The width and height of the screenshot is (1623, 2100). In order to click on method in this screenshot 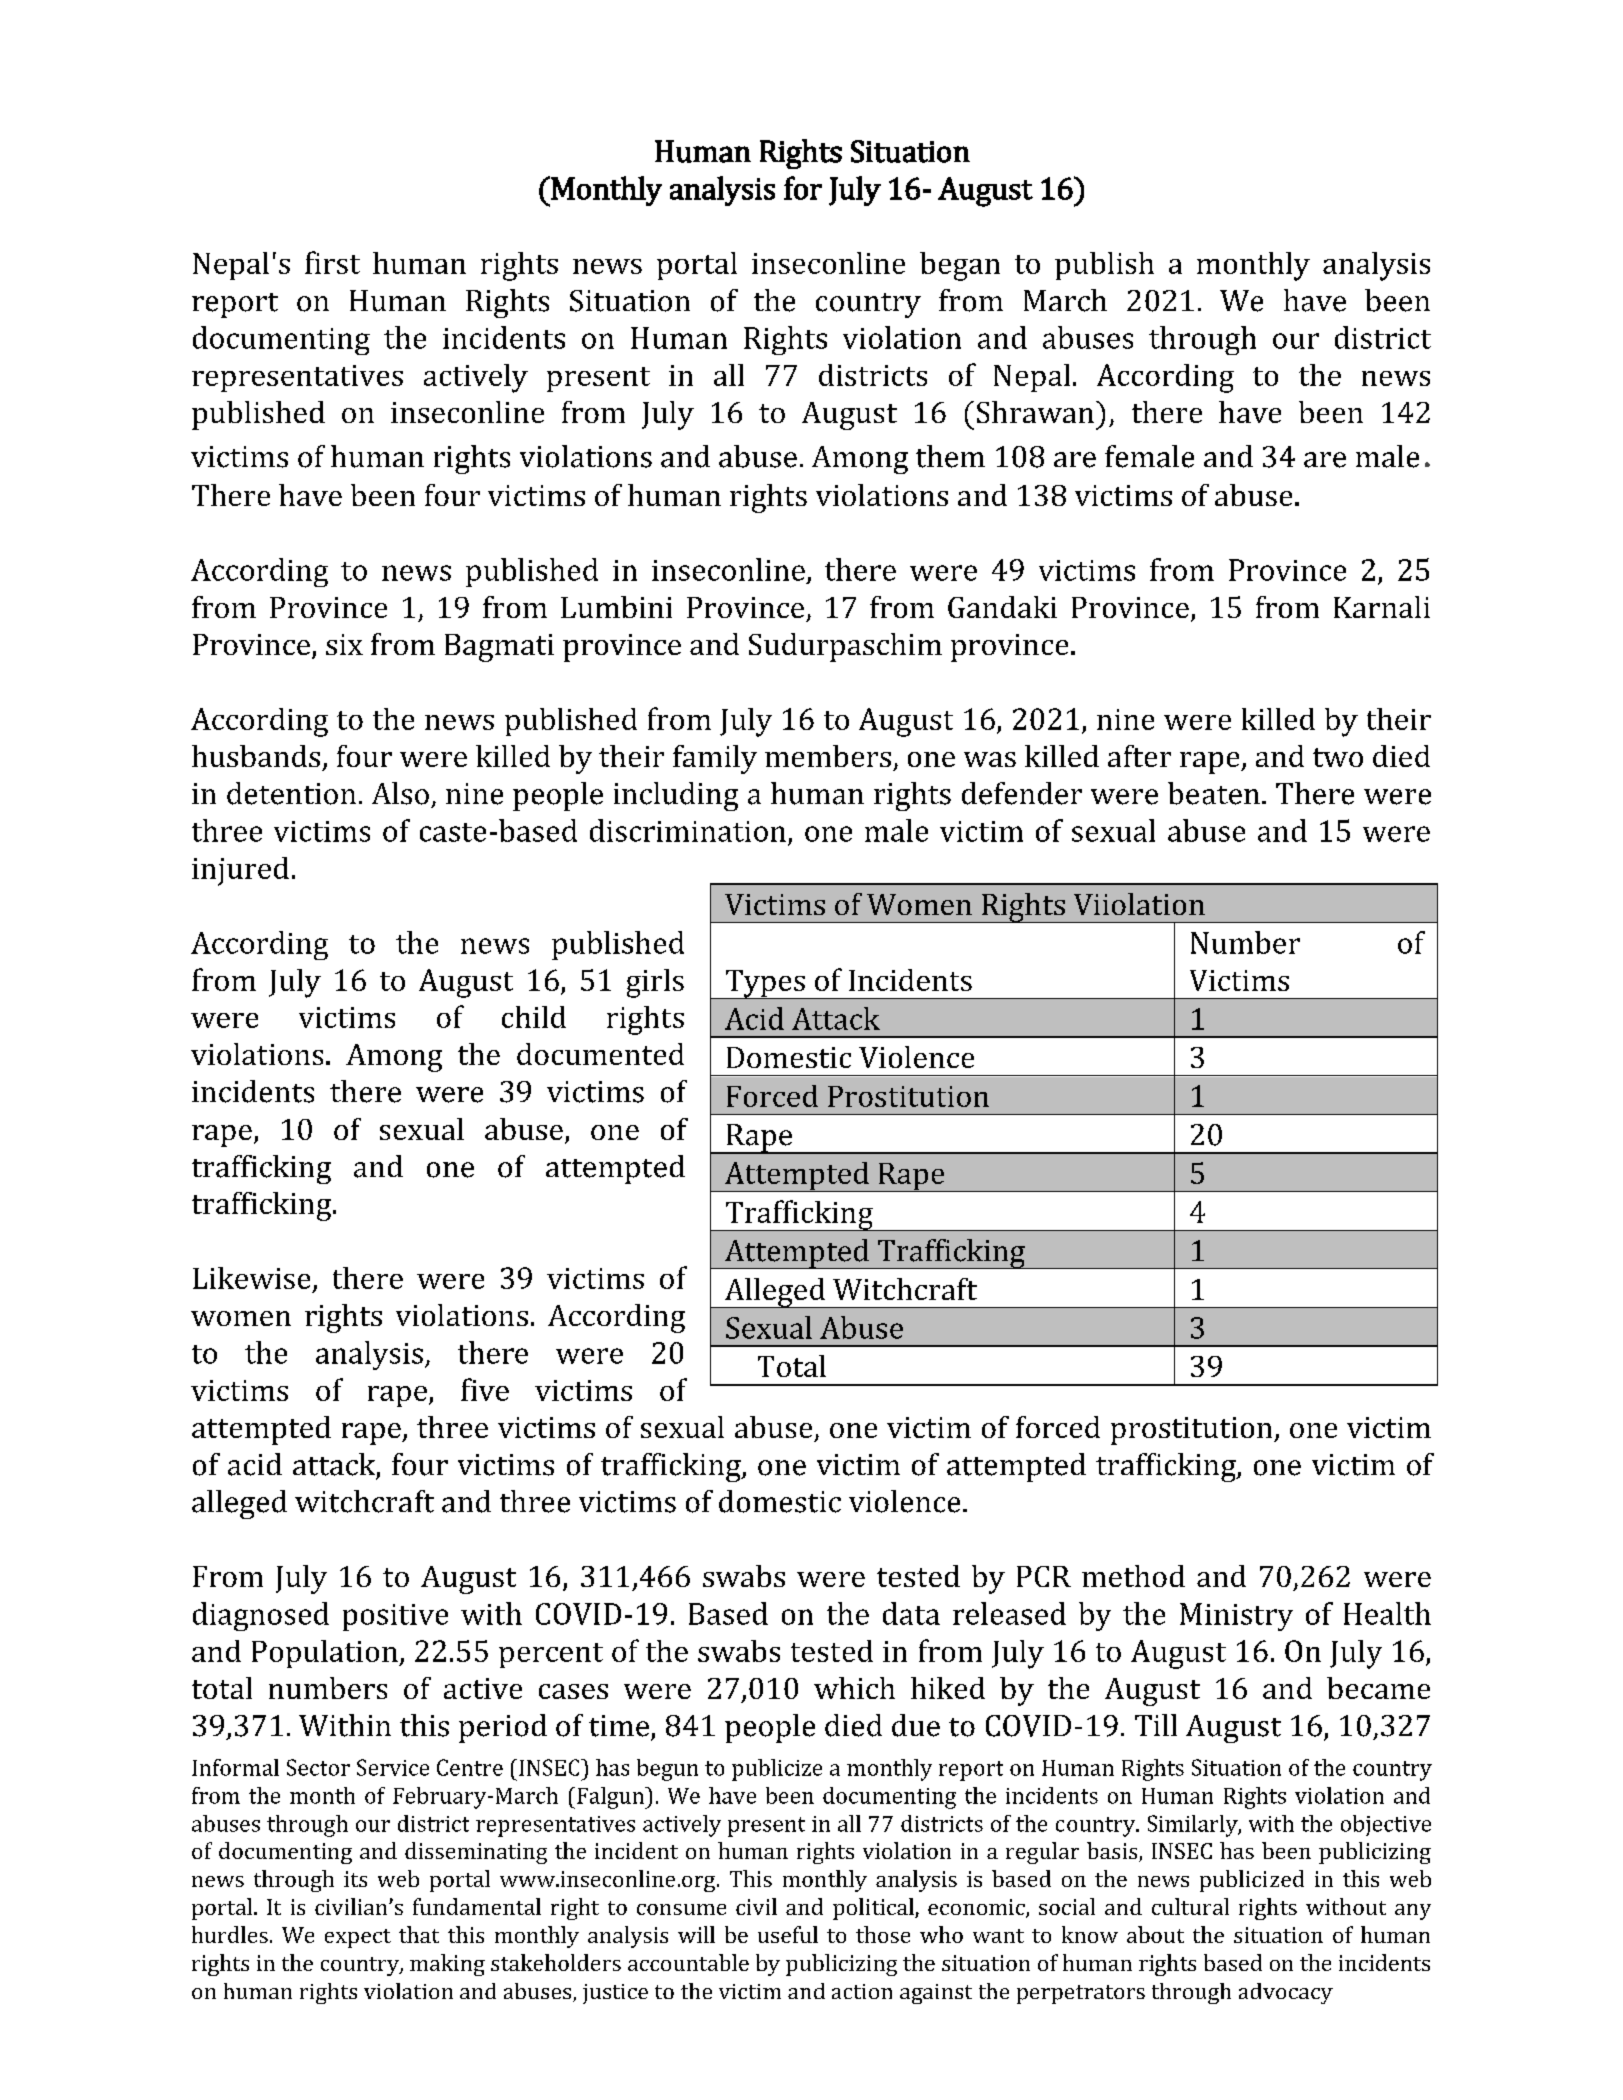, I will do `click(1133, 1576)`.
